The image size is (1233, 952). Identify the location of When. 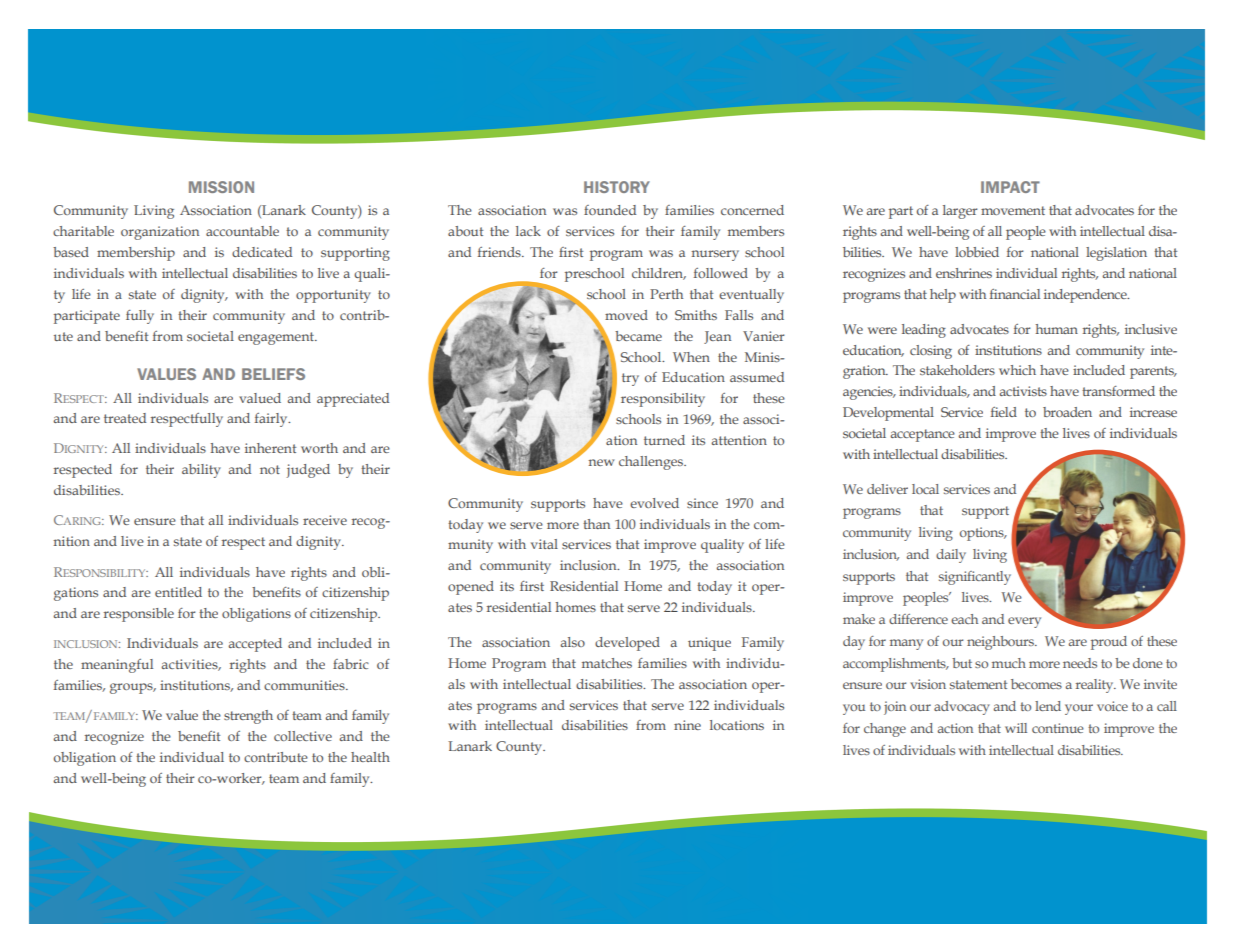
(691, 357).
